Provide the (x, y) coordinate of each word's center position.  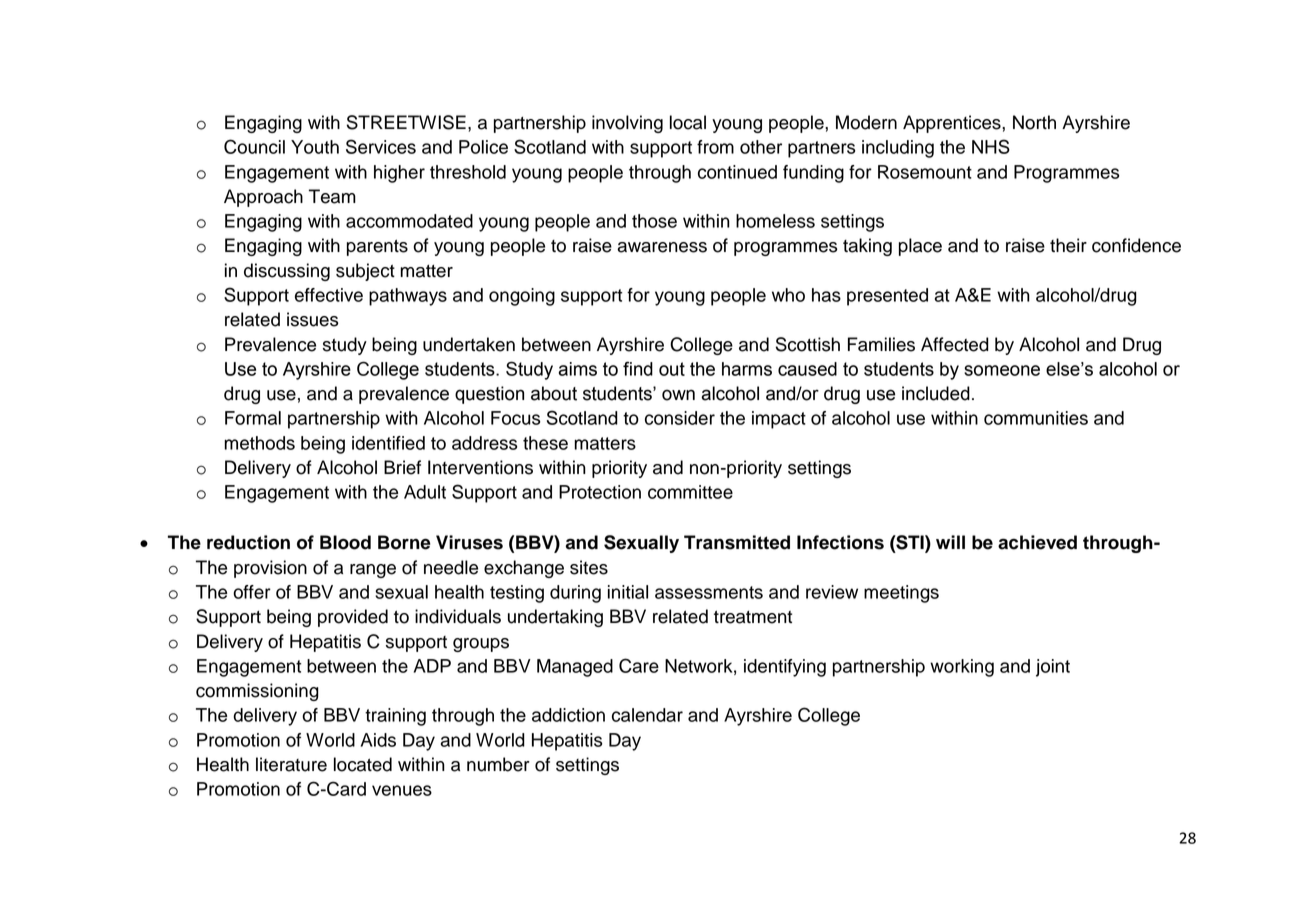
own (678, 395)
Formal (253, 418)
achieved (1037, 542)
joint (1053, 668)
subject (365, 272)
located (363, 764)
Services (381, 146)
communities (1036, 418)
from (715, 147)
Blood (345, 542)
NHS (991, 146)
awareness (662, 247)
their (1068, 245)
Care (639, 665)
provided (353, 618)
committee (690, 492)
